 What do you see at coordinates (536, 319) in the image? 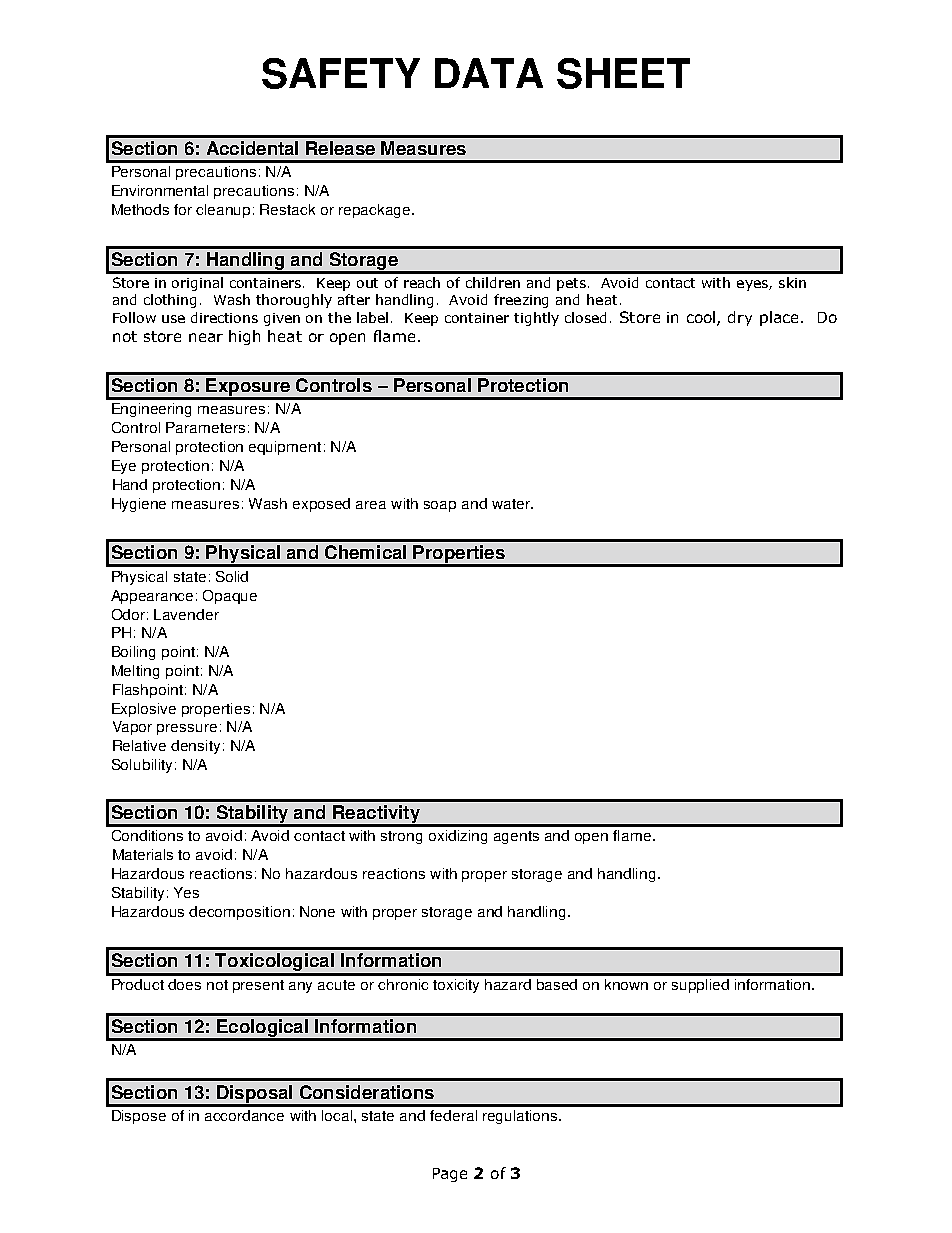
I see `tightly` at bounding box center [536, 319].
